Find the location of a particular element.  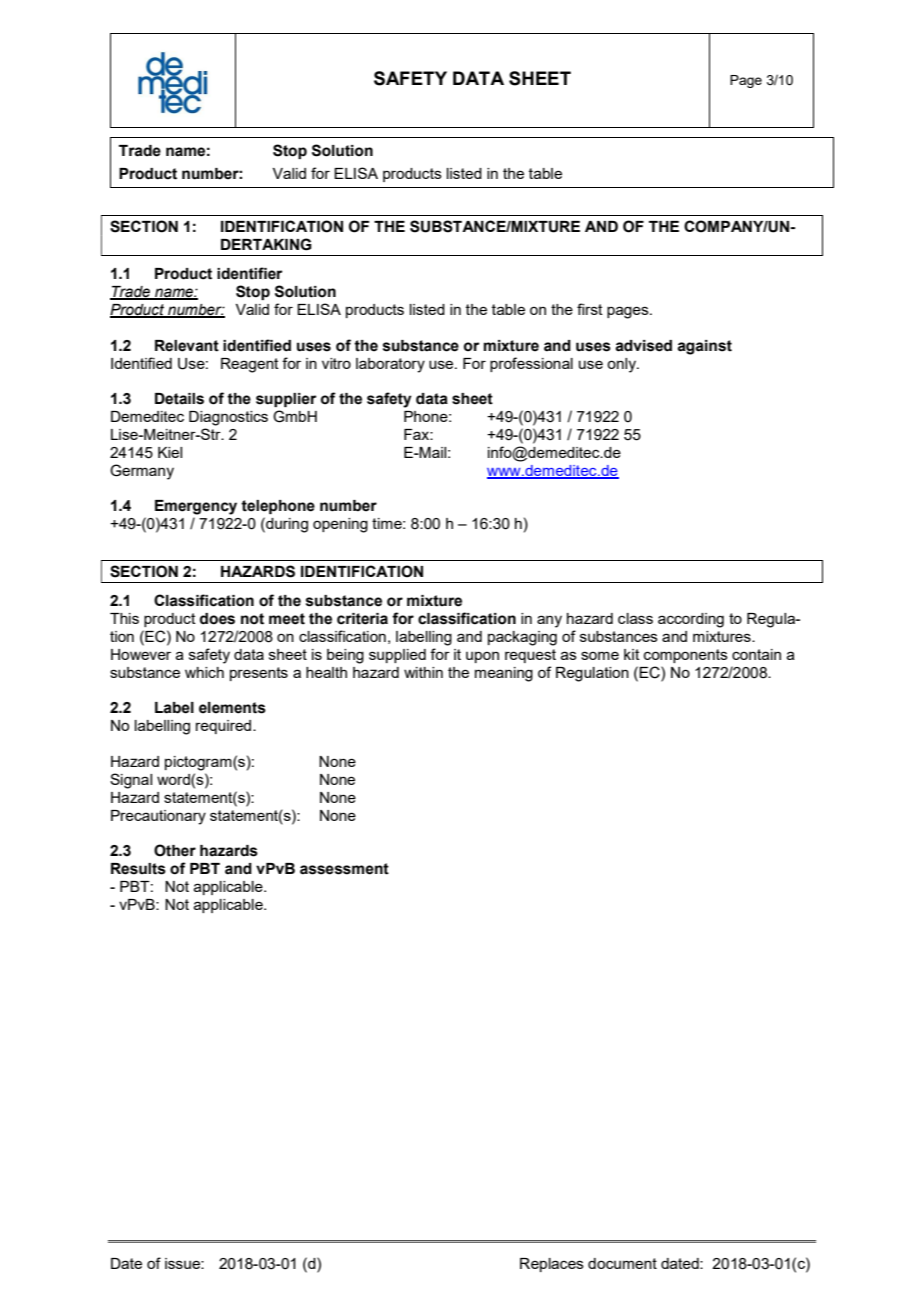

within is located at coordinates (423, 672).
